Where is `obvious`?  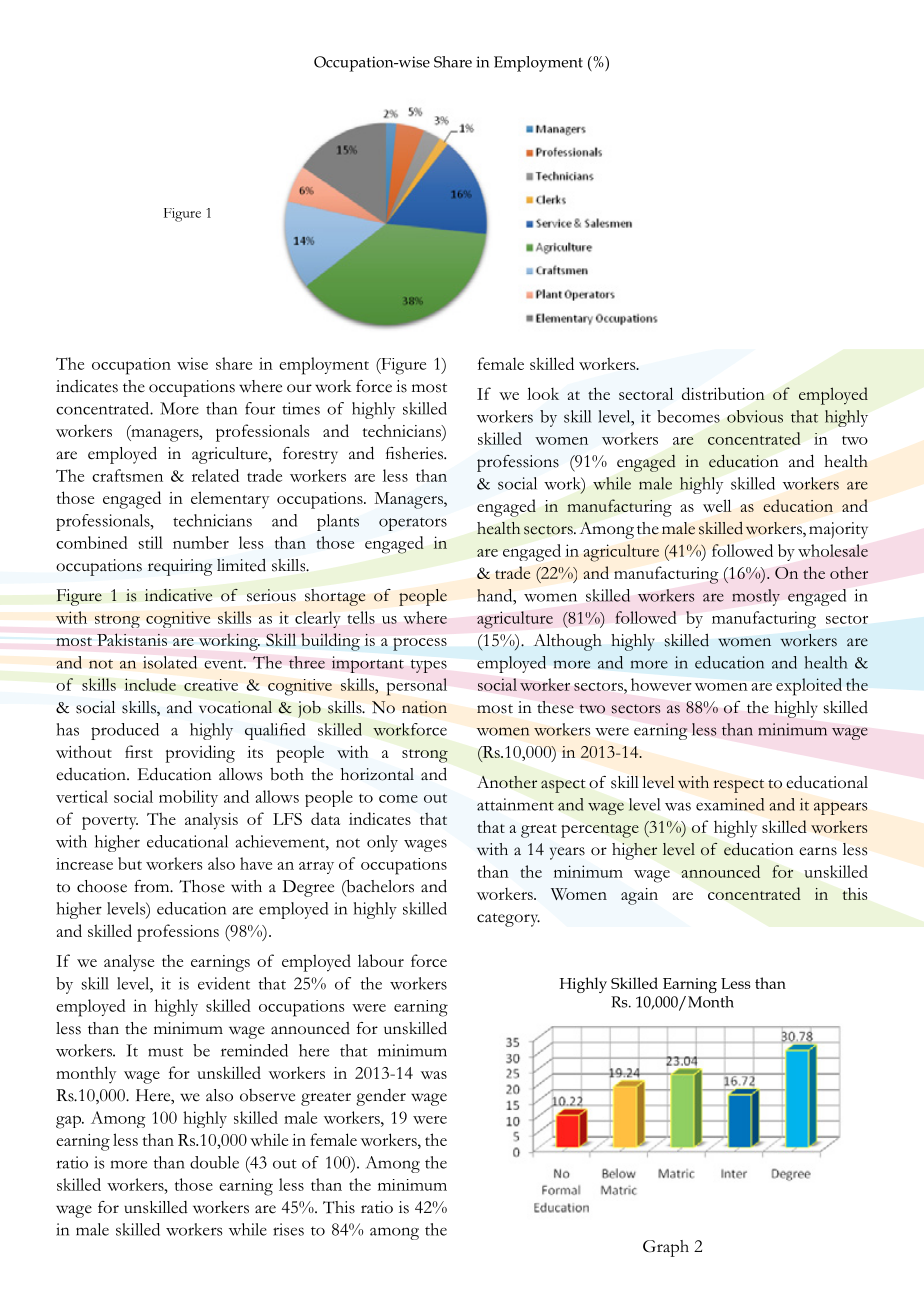
obvious is located at coordinates (755, 416).
